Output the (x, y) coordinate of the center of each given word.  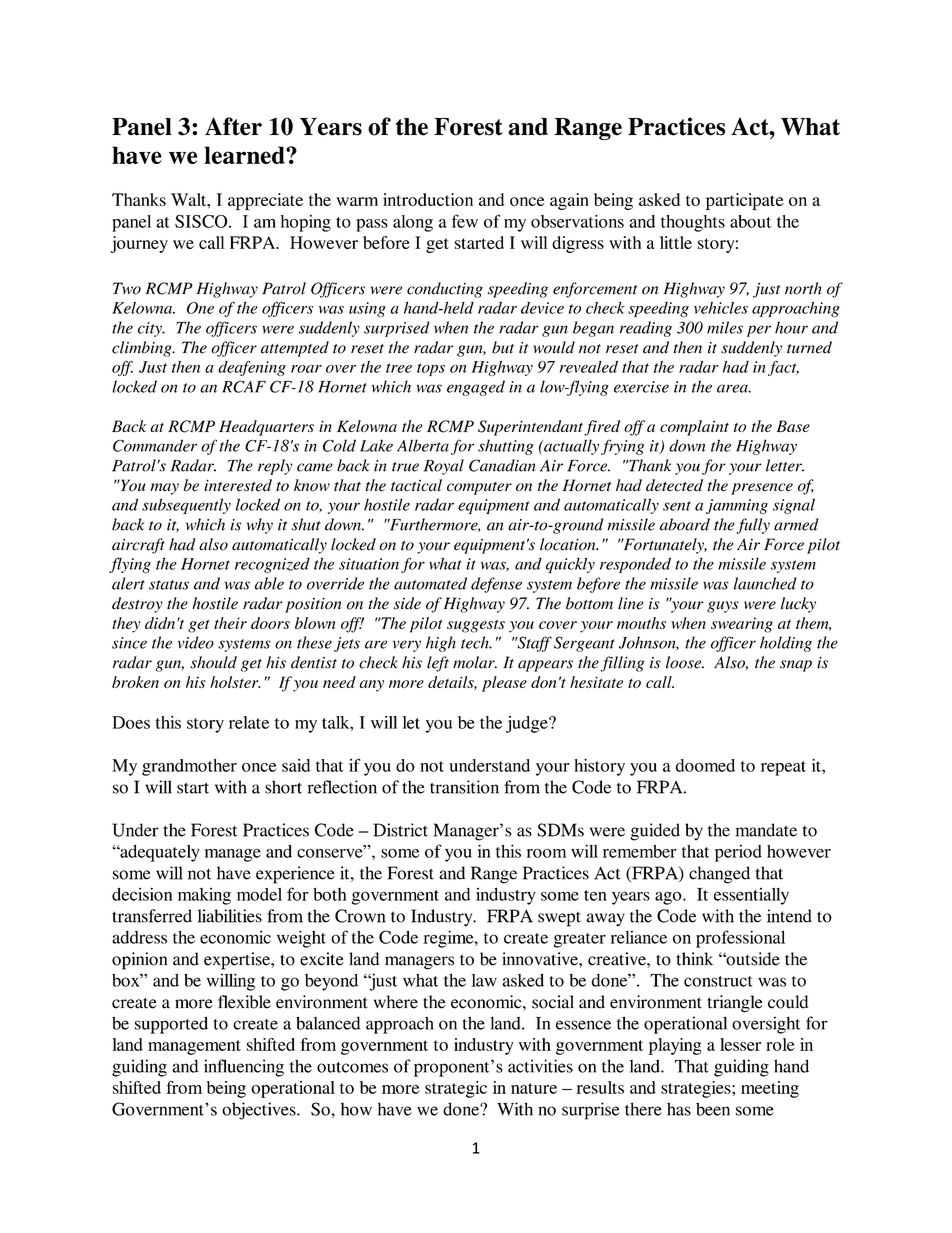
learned (245, 155)
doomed (705, 765)
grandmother (189, 767)
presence (762, 489)
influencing (244, 1068)
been (713, 1109)
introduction (428, 199)
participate (745, 201)
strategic (456, 1089)
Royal (444, 467)
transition (464, 787)
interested (238, 485)
